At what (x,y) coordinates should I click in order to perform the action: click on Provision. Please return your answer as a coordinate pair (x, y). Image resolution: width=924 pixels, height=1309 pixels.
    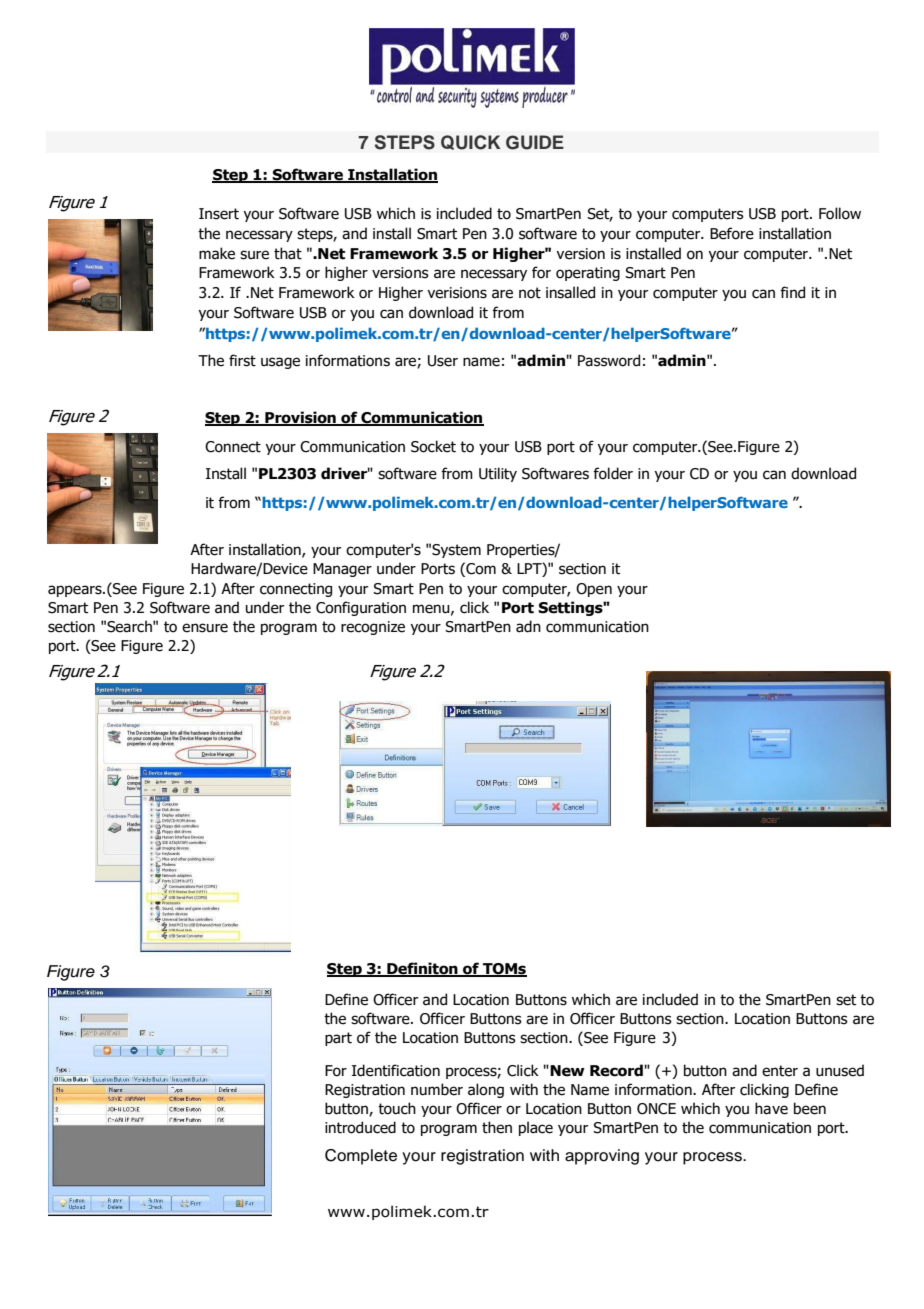
    Looking at the image, I should click on (300, 418).
